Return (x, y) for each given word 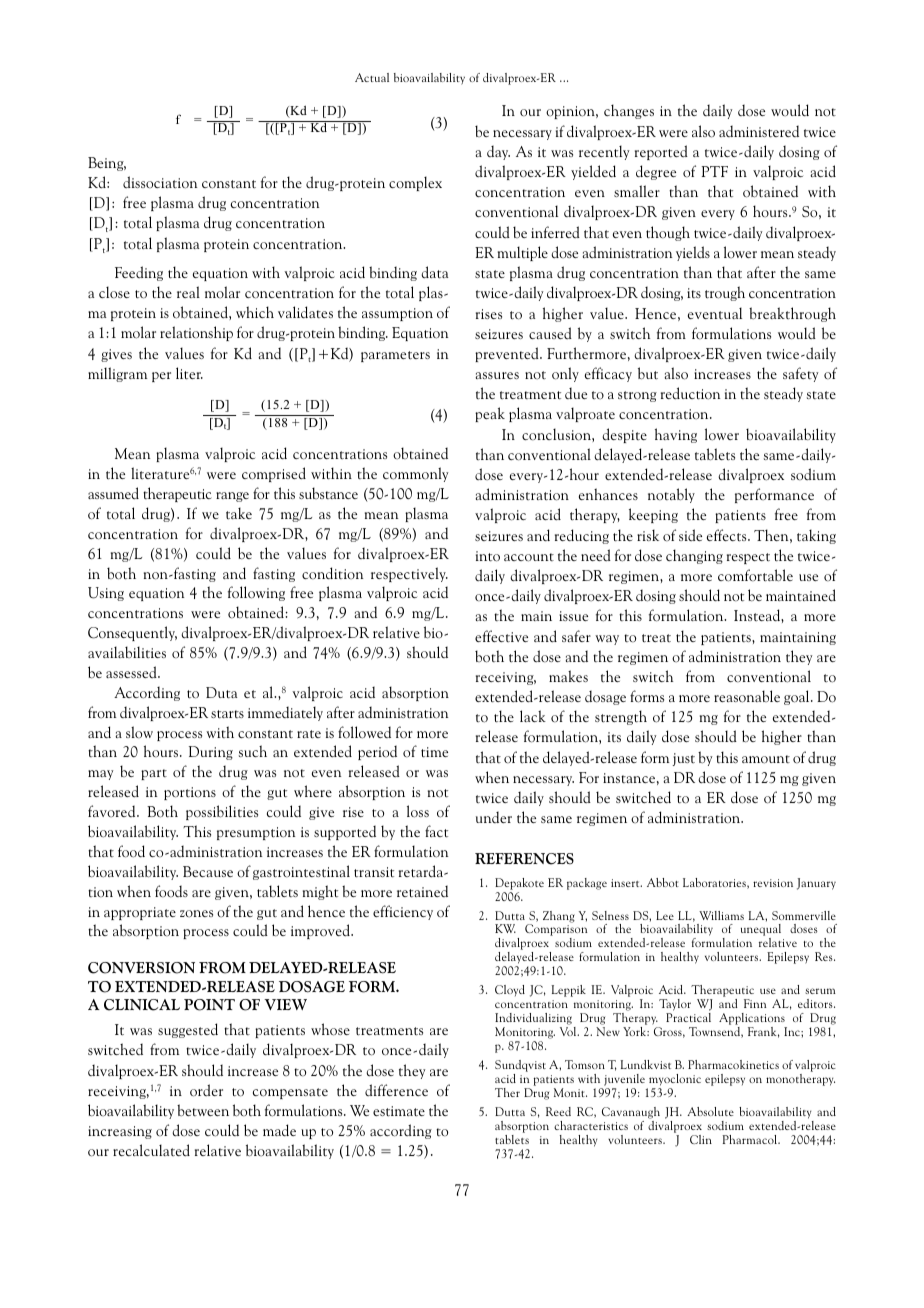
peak (490, 414)
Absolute (710, 1111)
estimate (399, 1111)
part (154, 774)
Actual (372, 77)
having (676, 435)
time (434, 752)
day (498, 152)
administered (759, 131)
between (203, 1110)
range (232, 497)
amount (766, 759)
